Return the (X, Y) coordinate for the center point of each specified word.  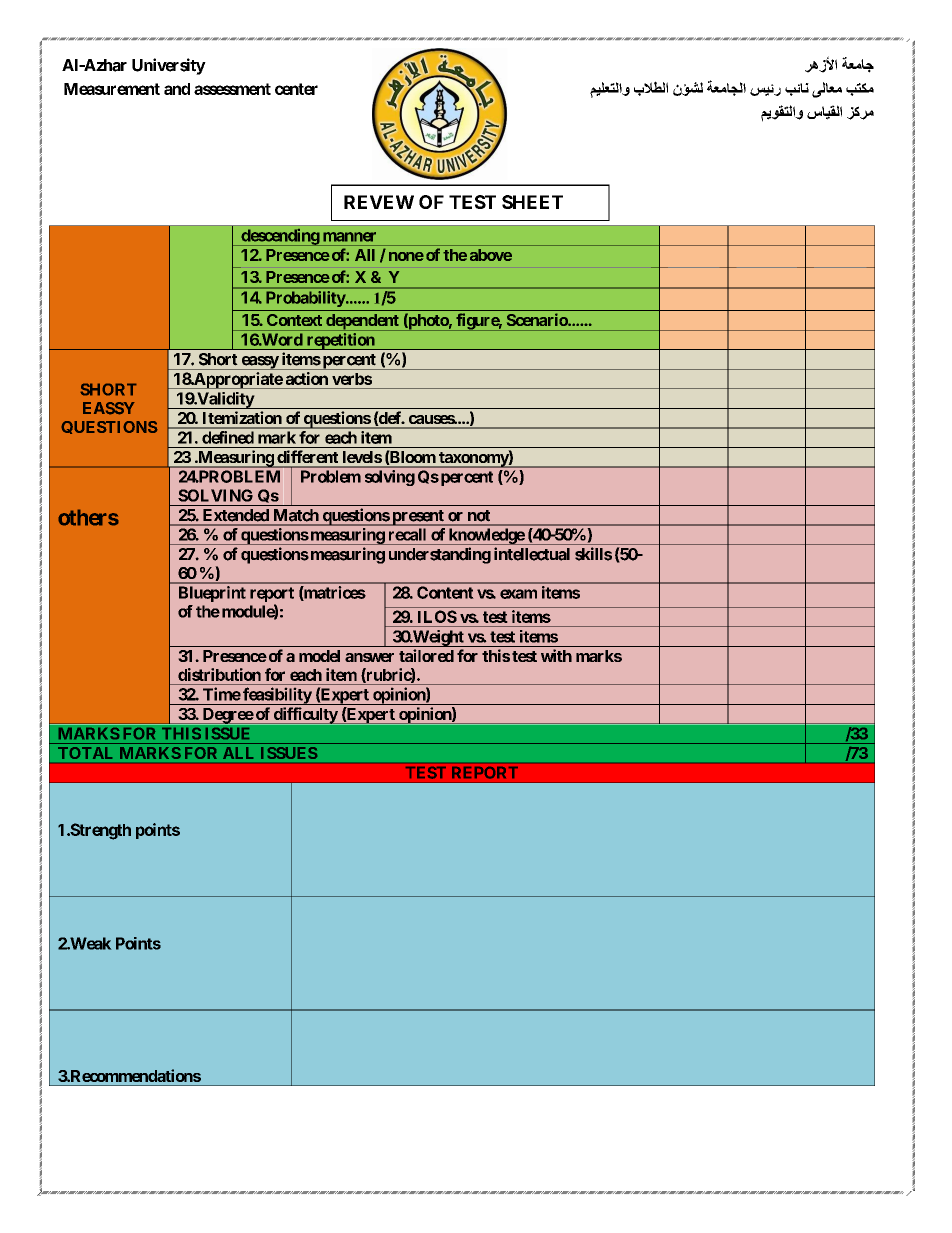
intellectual (532, 554)
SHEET (532, 202)
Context (294, 320)
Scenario (538, 320)
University (169, 66)
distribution (219, 674)
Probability (307, 299)
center (296, 89)
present (418, 518)
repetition (341, 341)
